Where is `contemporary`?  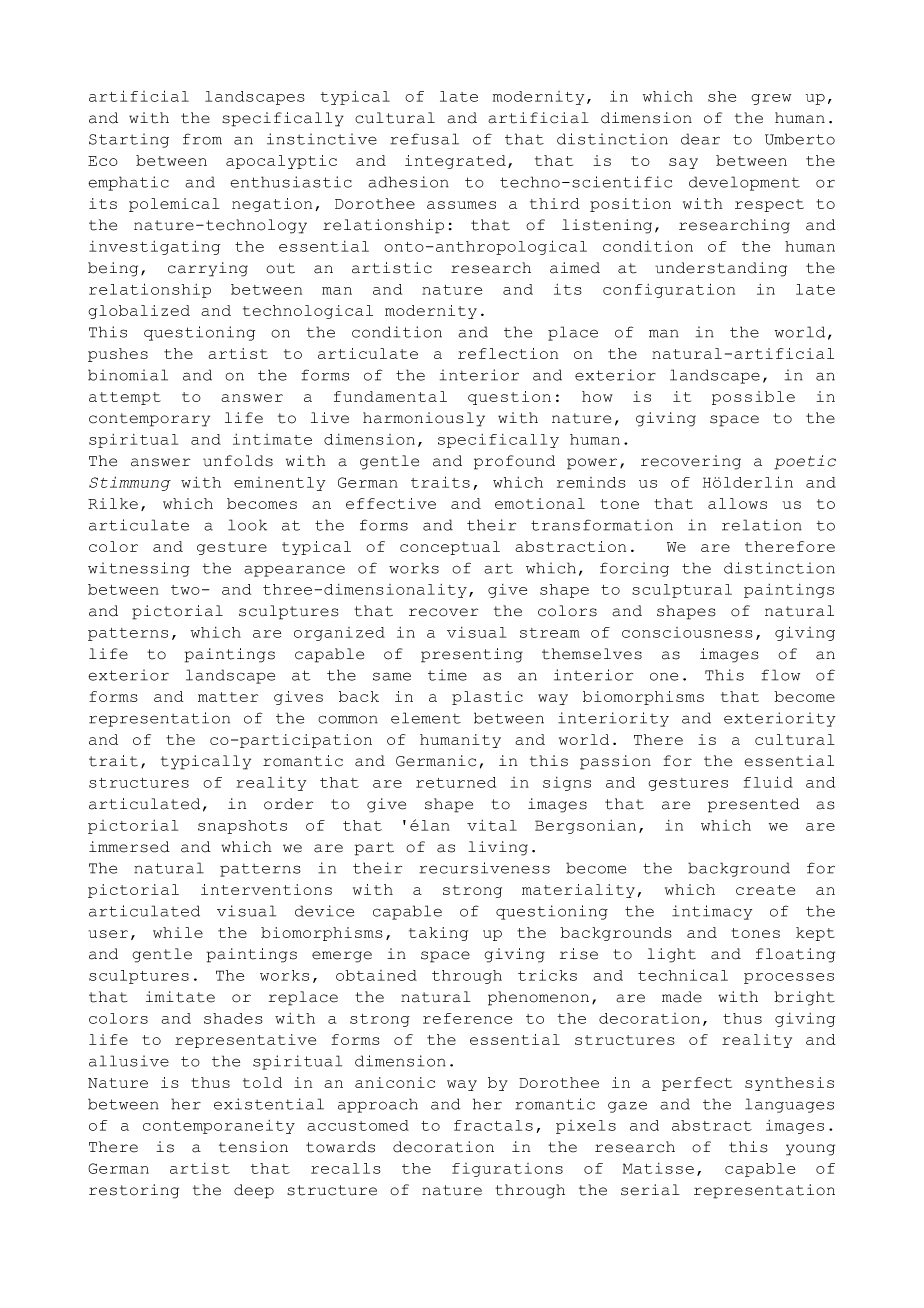
contemporary is located at coordinates (149, 420).
